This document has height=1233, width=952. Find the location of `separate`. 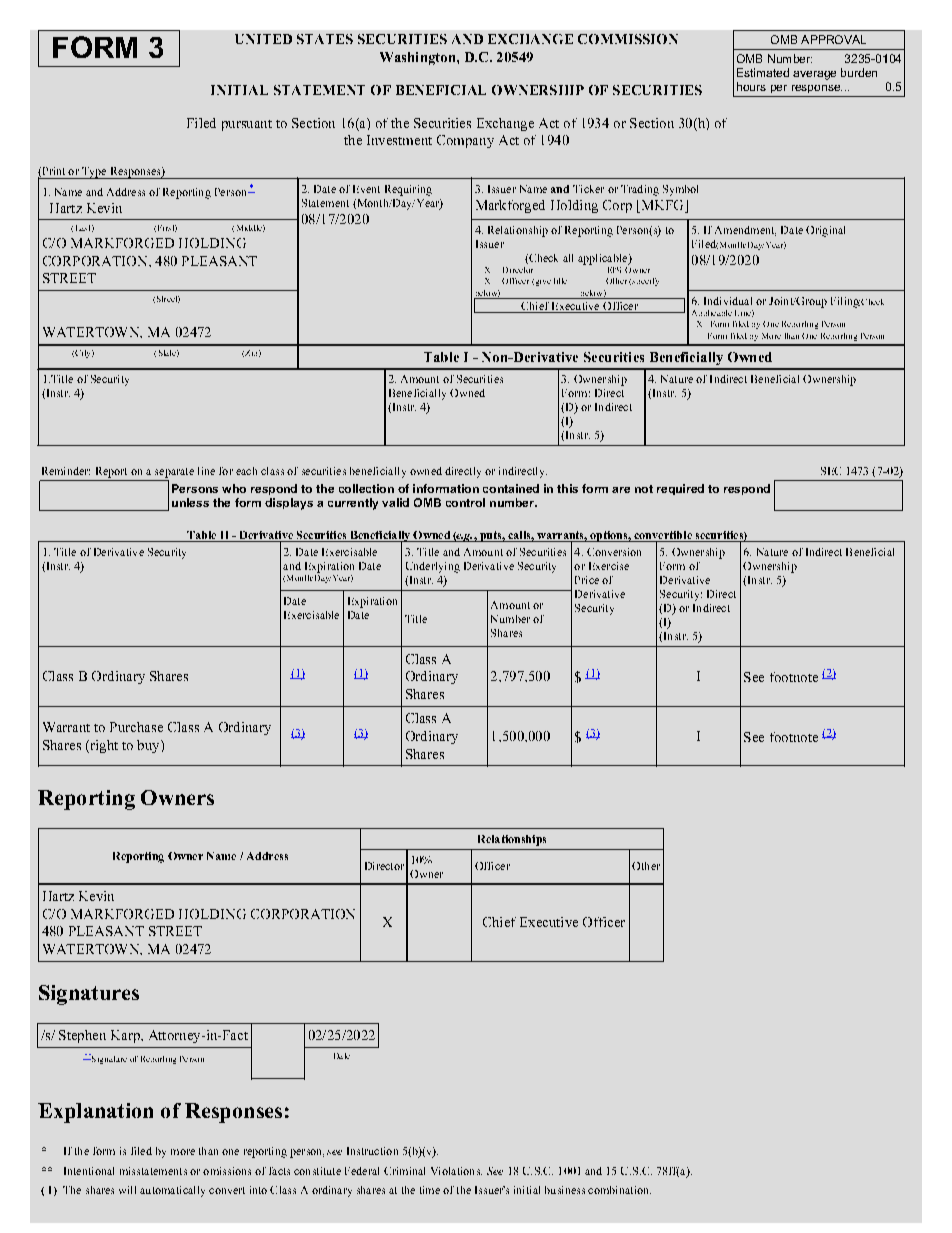

separate is located at coordinates (174, 473).
